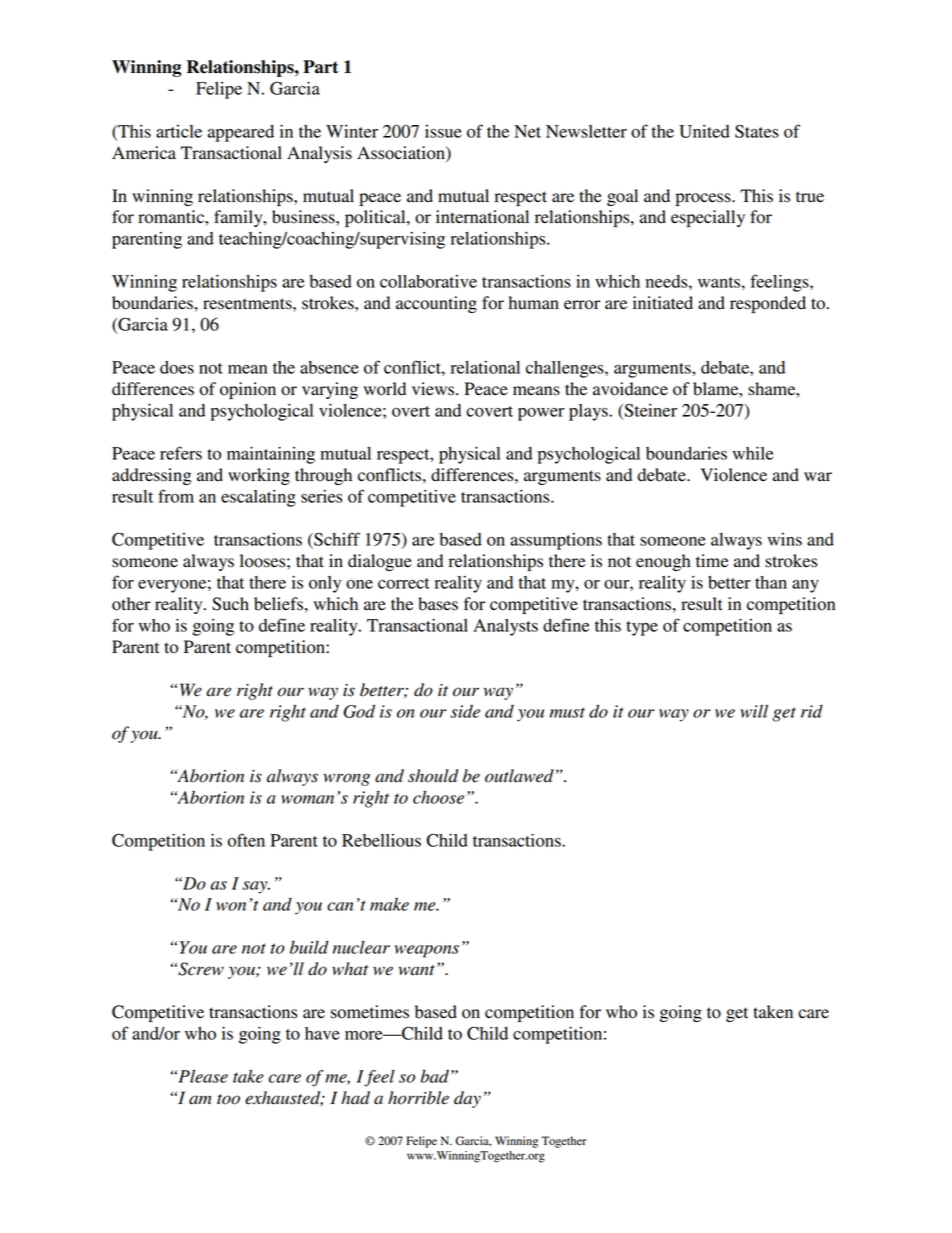  Describe the element at coordinates (230, 604) in the screenshot. I see `Such` at that location.
